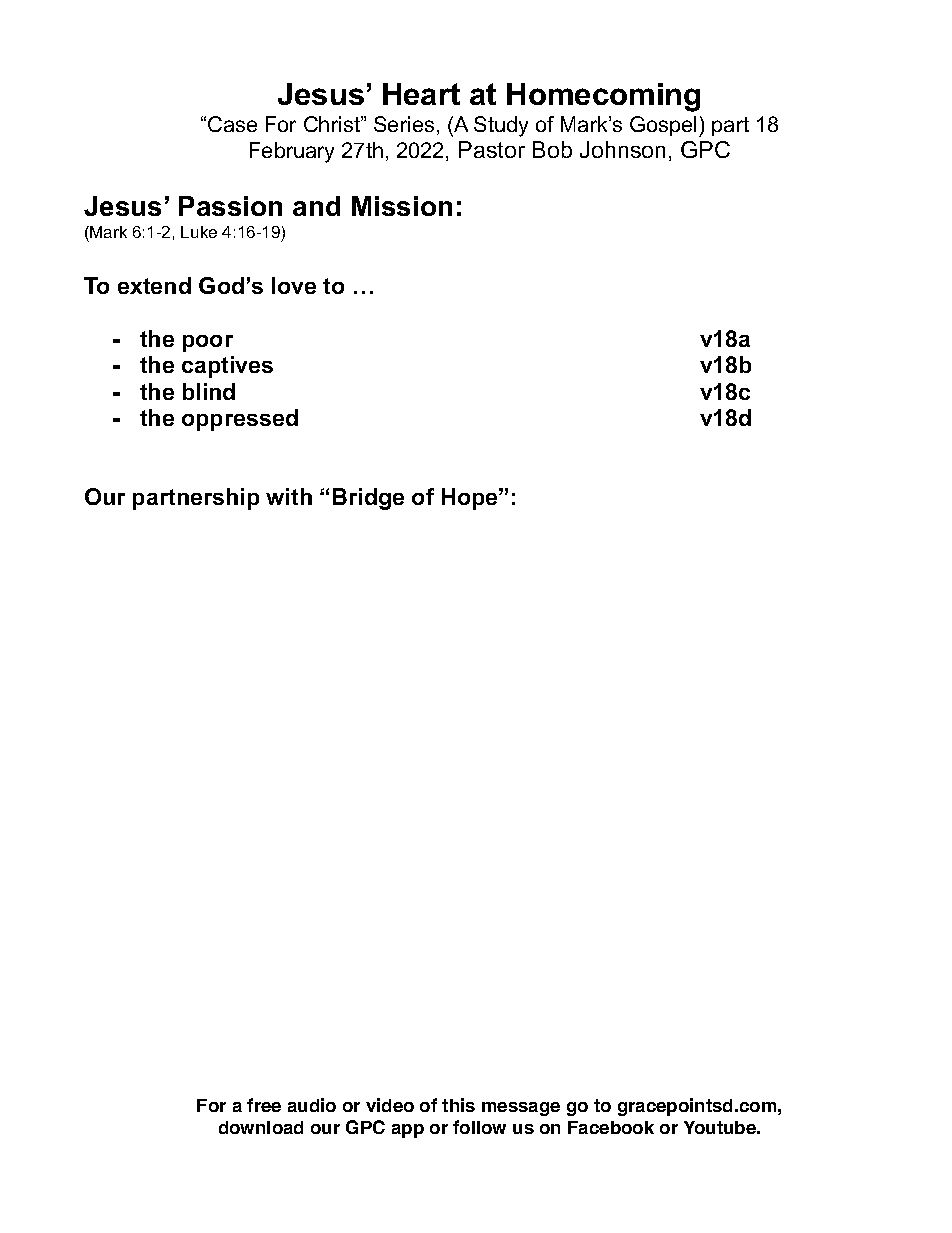  What do you see at coordinates (368, 499) in the document?
I see `Bridge` at bounding box center [368, 499].
